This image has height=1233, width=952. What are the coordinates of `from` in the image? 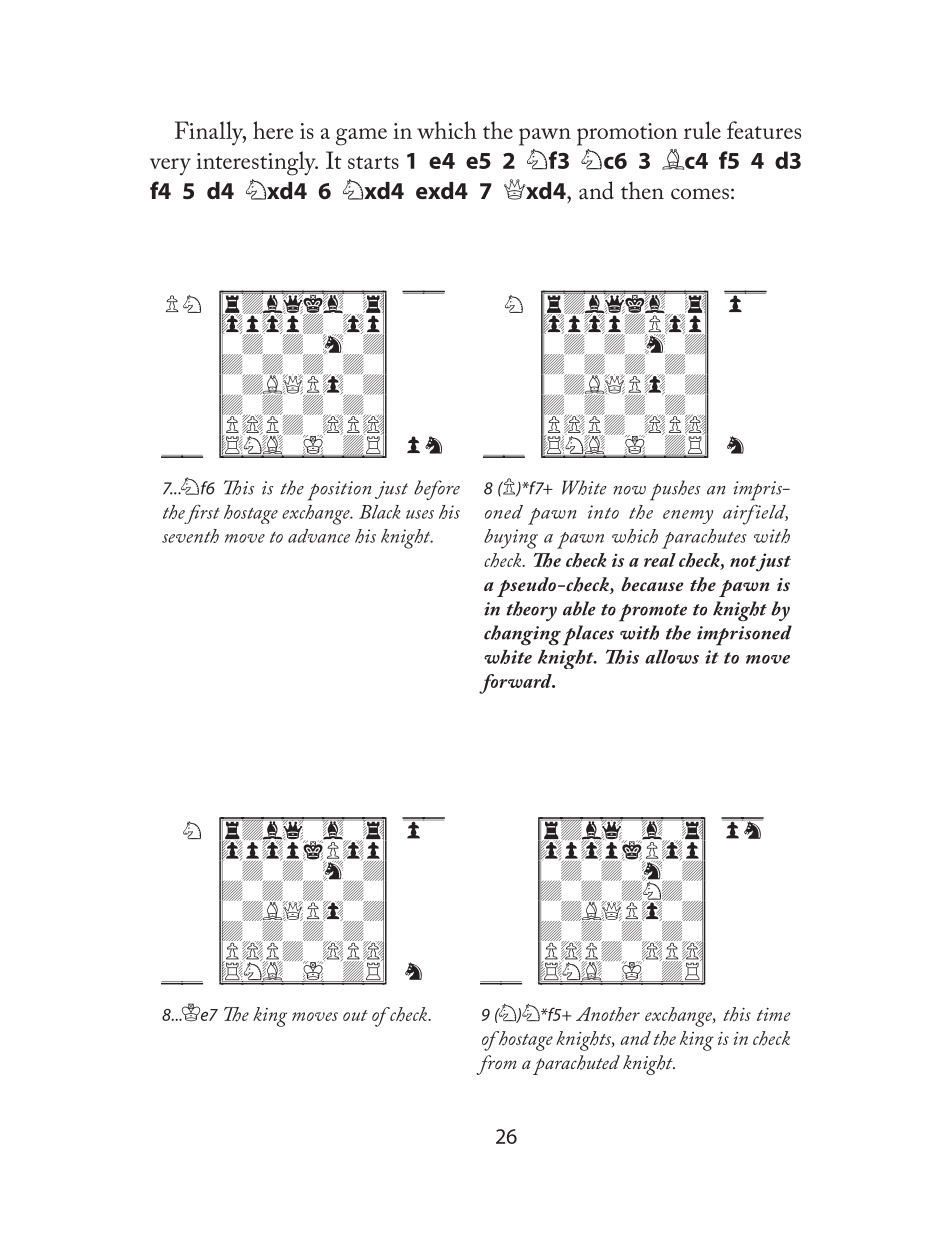 It's located at (496, 1065).
